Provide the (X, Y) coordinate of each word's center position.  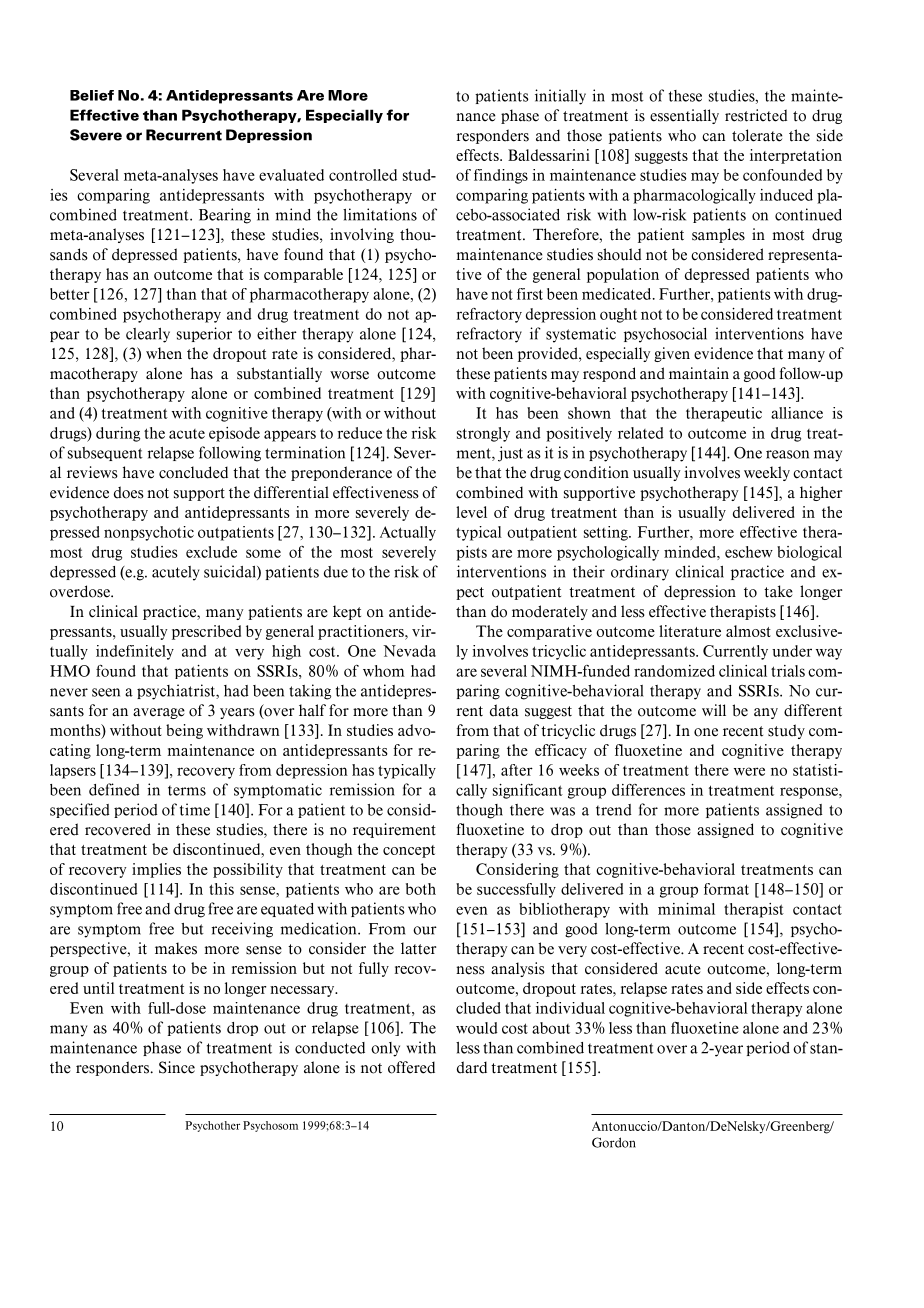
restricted (756, 115)
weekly (767, 473)
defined (114, 789)
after (517, 770)
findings (501, 176)
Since (177, 1067)
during (118, 434)
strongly (483, 434)
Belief (92, 95)
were (749, 771)
